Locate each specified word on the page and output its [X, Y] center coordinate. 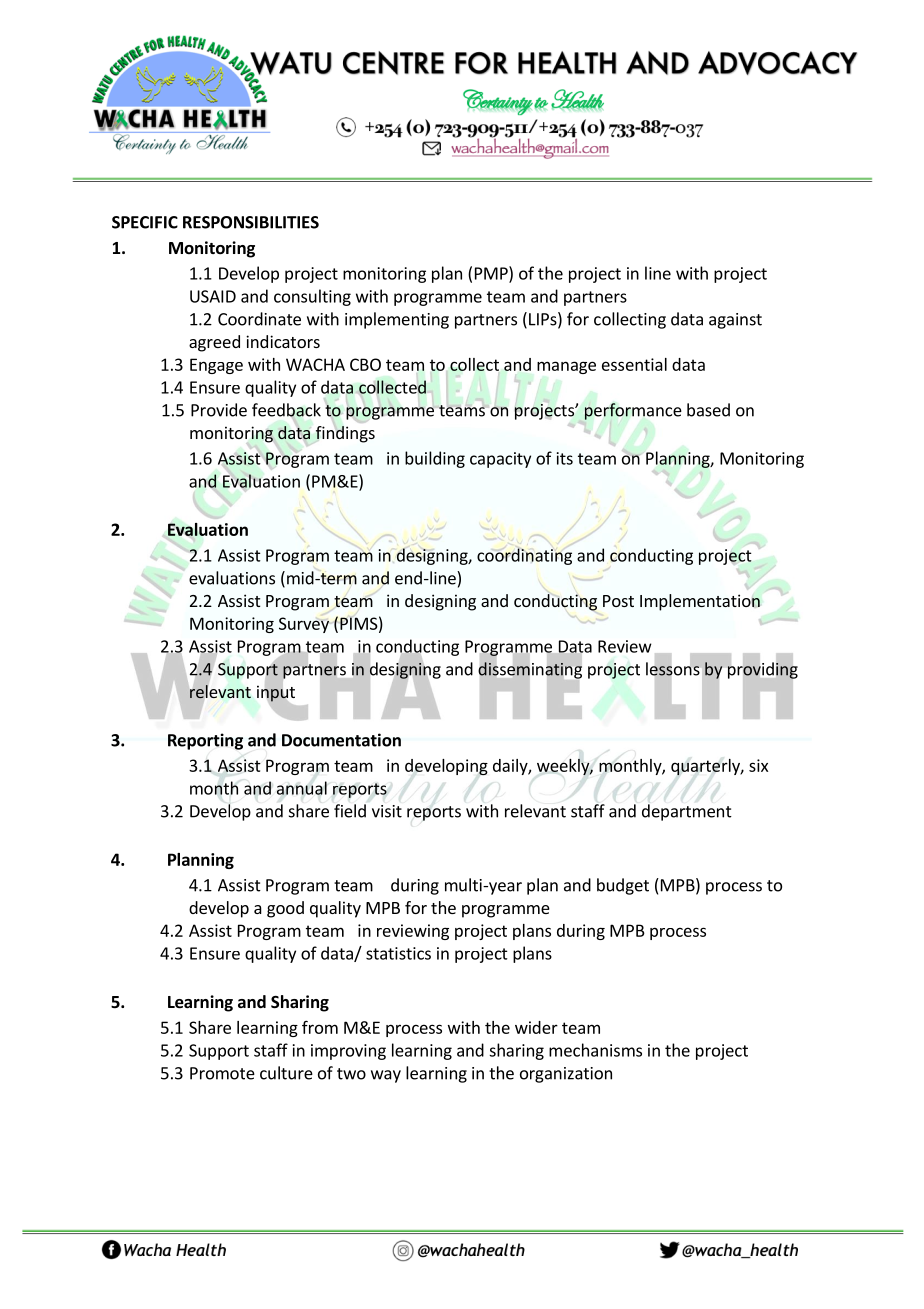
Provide [219, 410]
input [276, 694]
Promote [222, 1073]
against [735, 321]
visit [387, 811]
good [285, 909]
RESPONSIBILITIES [251, 222]
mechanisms [595, 1050]
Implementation [700, 602]
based [708, 410]
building [435, 459]
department [687, 812]
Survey [304, 625]
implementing [397, 320]
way [386, 1076]
